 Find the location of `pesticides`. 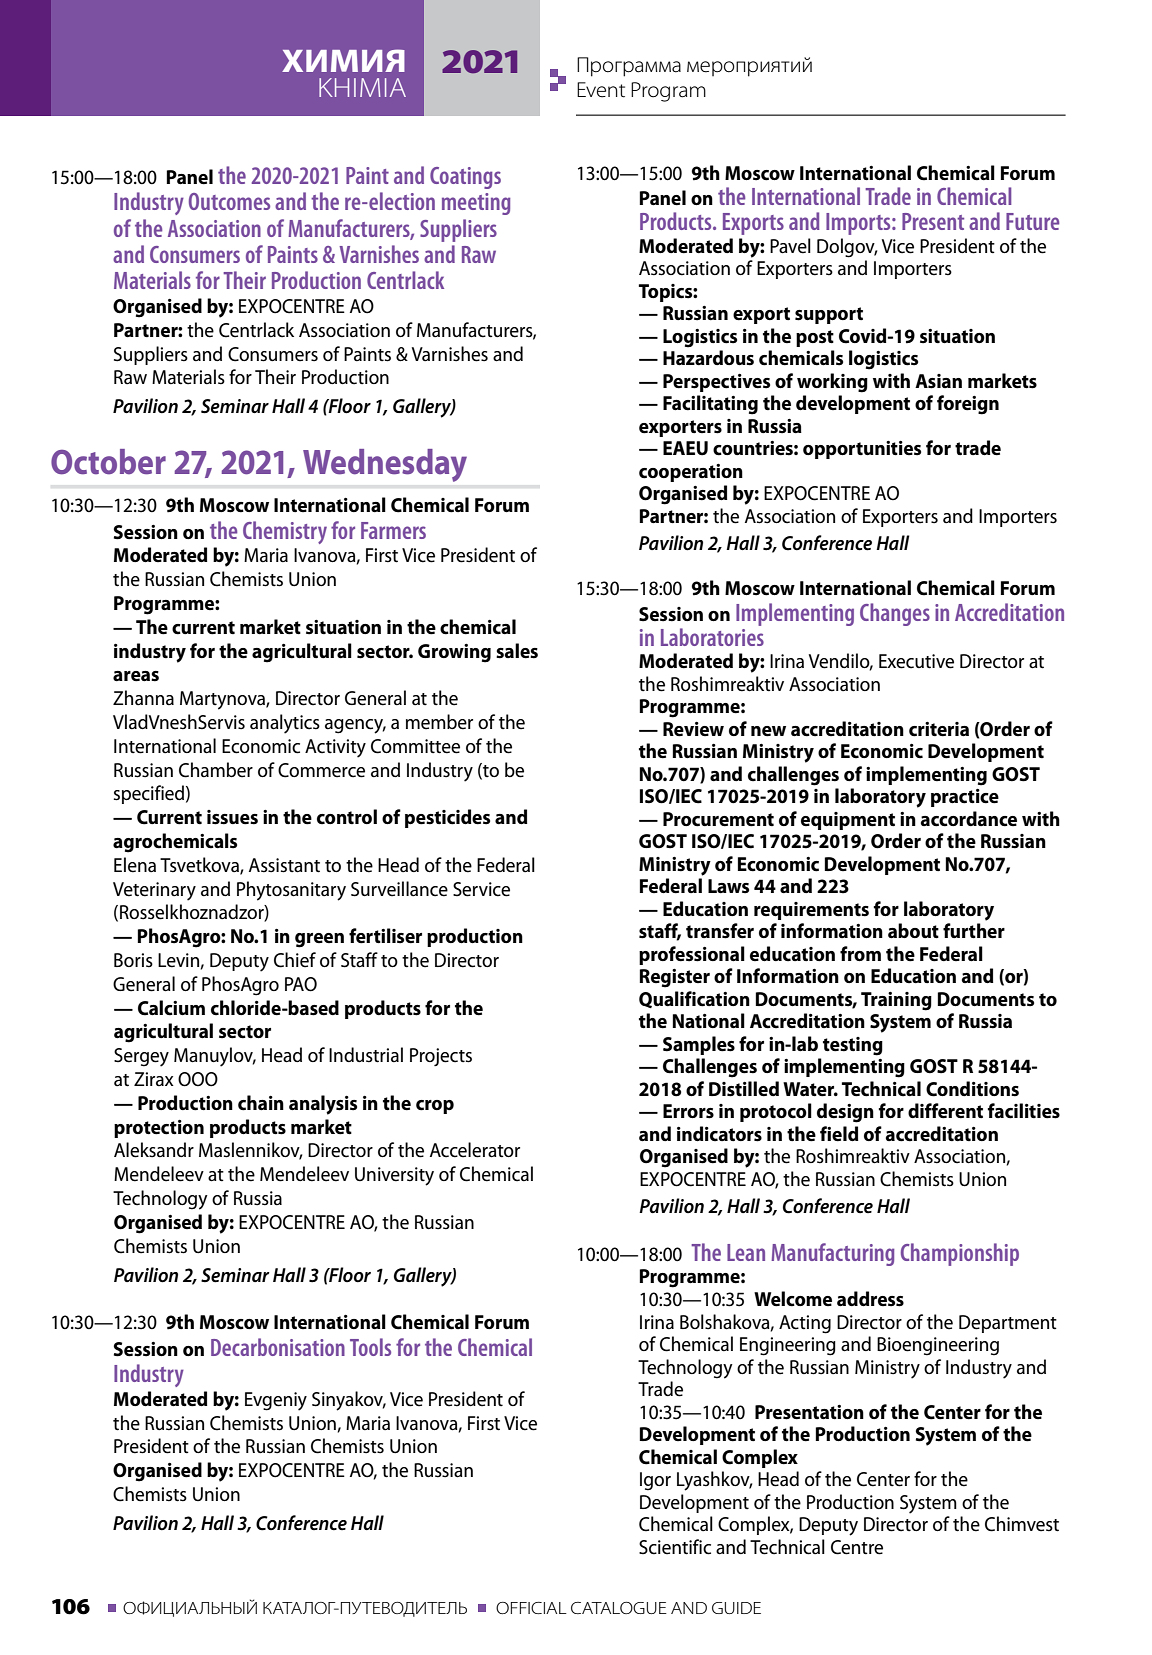

pesticides is located at coordinates (447, 818).
